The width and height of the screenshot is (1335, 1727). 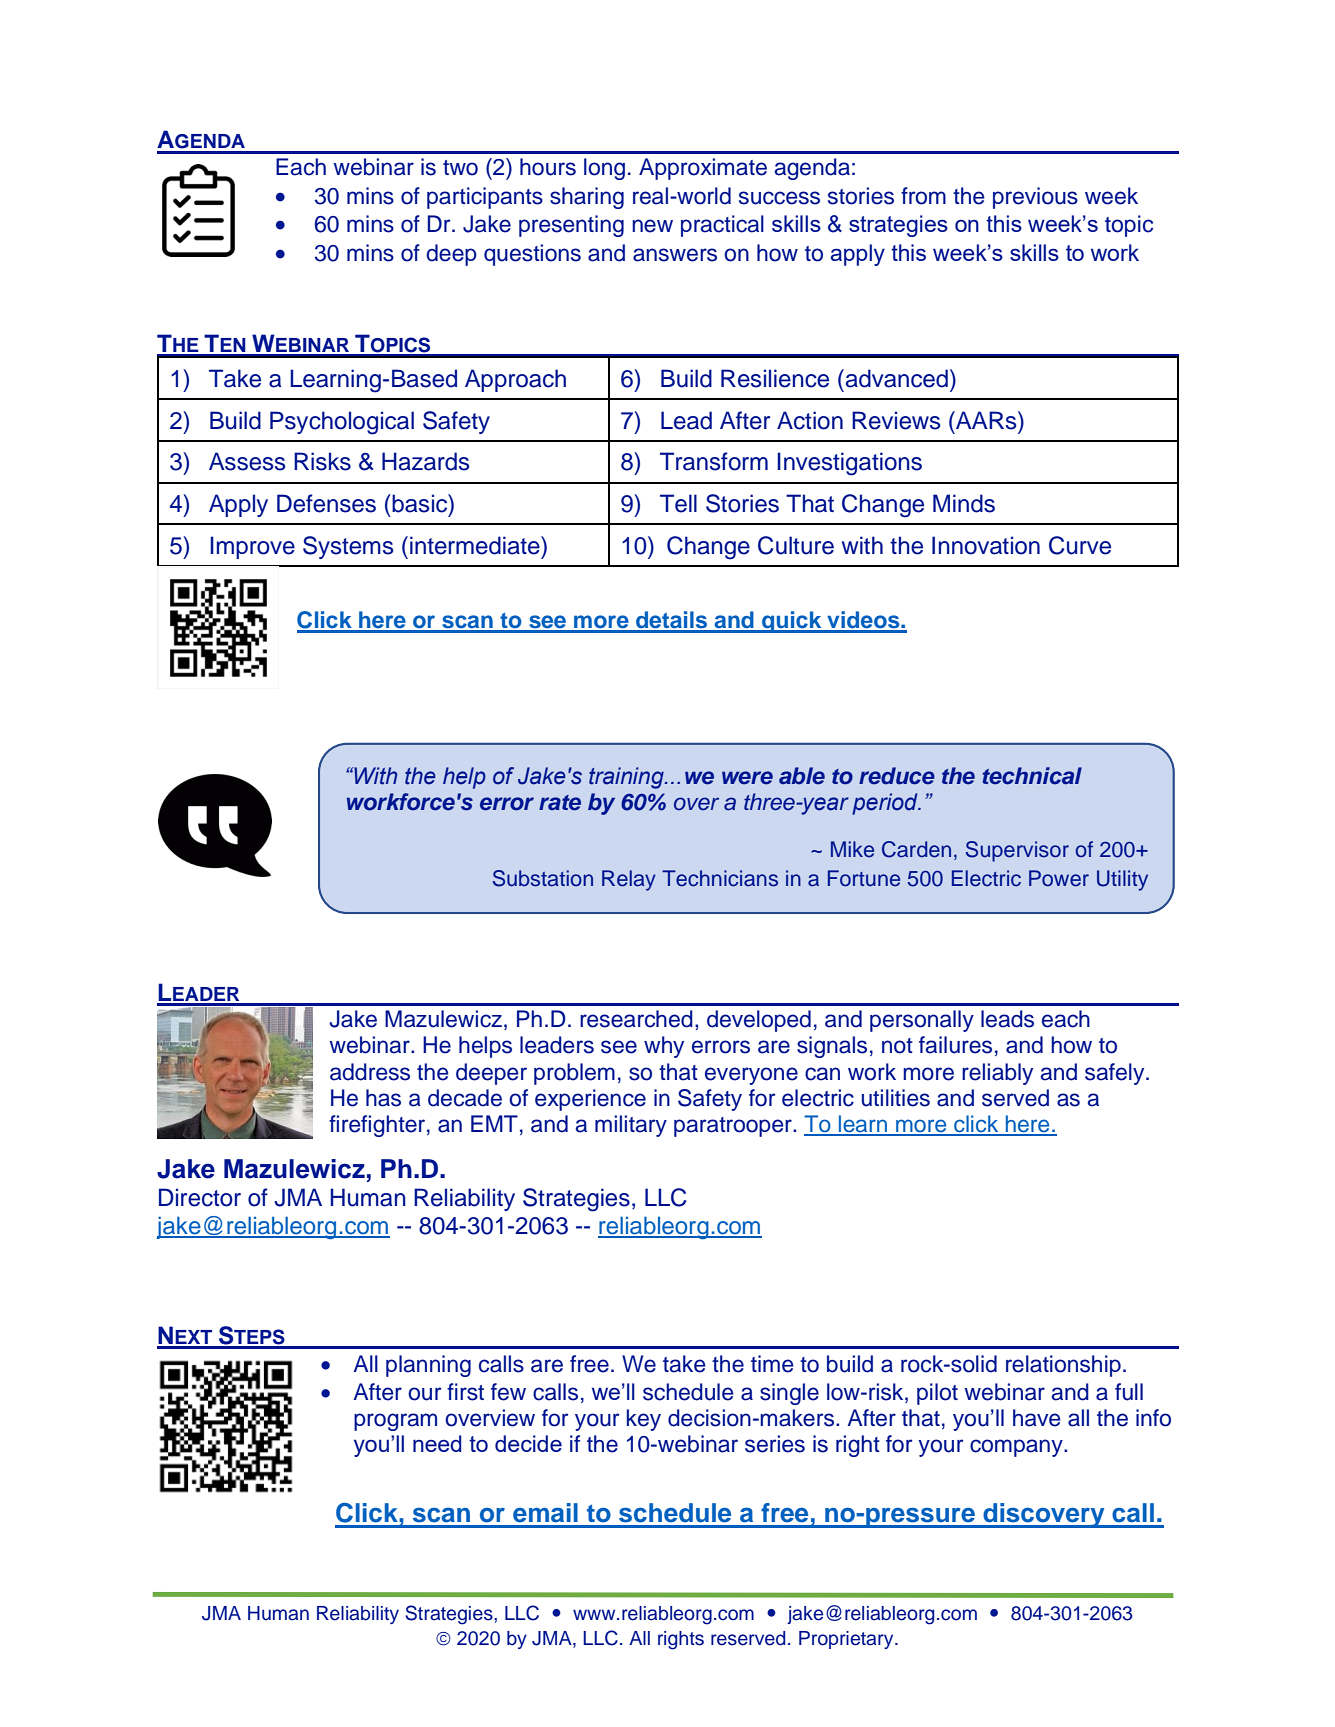 What do you see at coordinates (652, 226) in the screenshot?
I see `new` at bounding box center [652, 226].
